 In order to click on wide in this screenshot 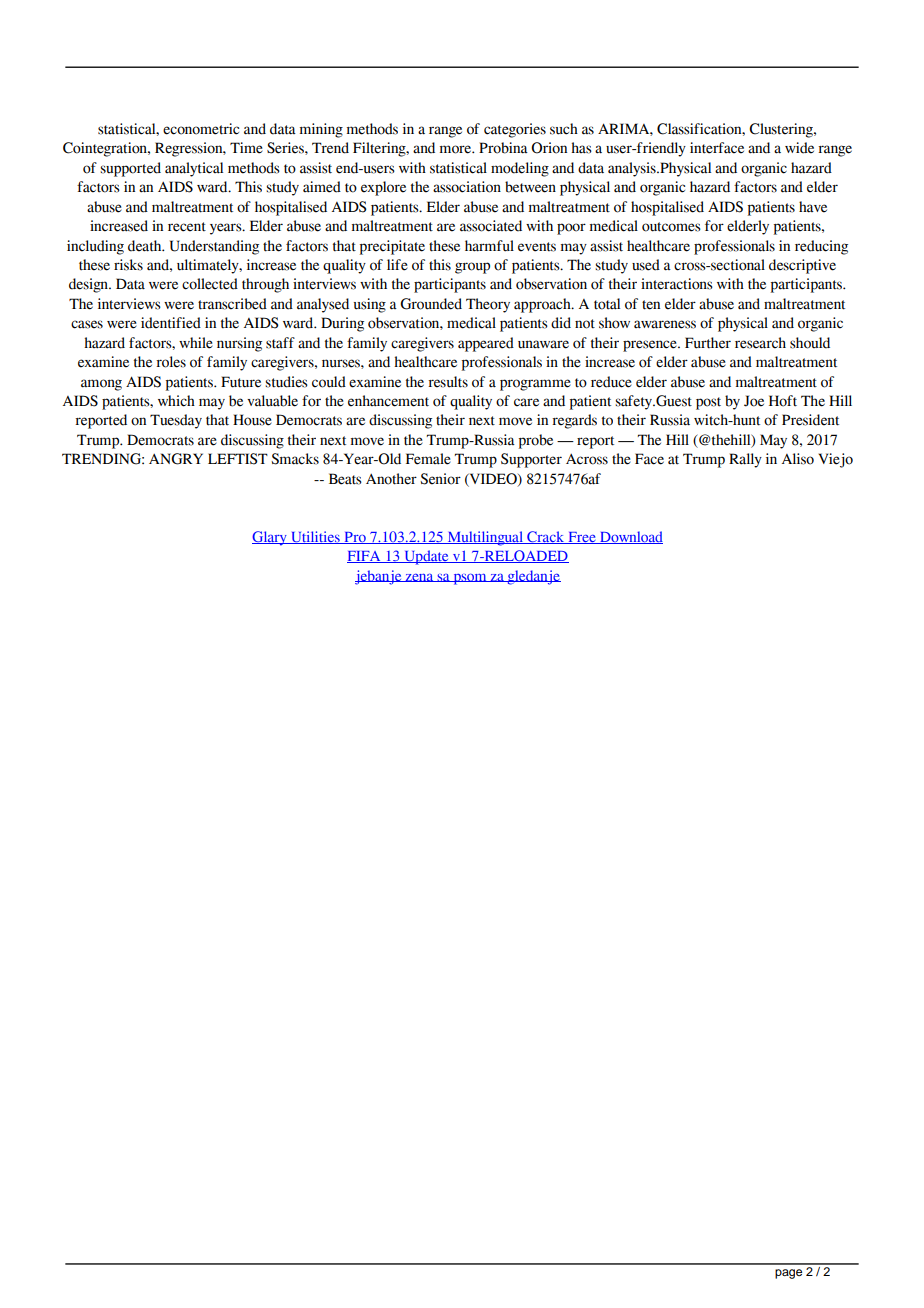, I will do `click(799, 148)`.
